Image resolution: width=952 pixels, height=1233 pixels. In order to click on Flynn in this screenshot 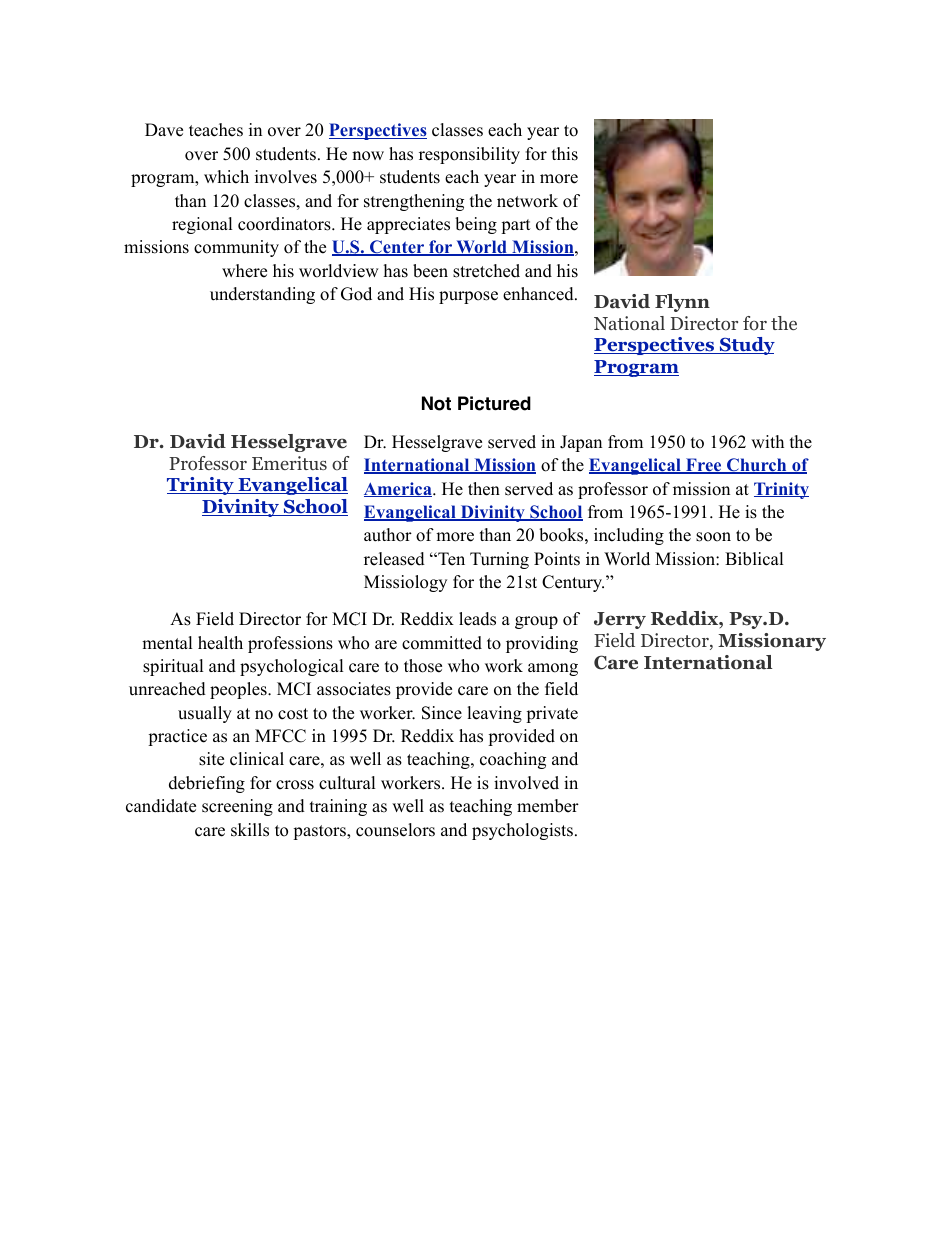, I will do `click(682, 303)`.
